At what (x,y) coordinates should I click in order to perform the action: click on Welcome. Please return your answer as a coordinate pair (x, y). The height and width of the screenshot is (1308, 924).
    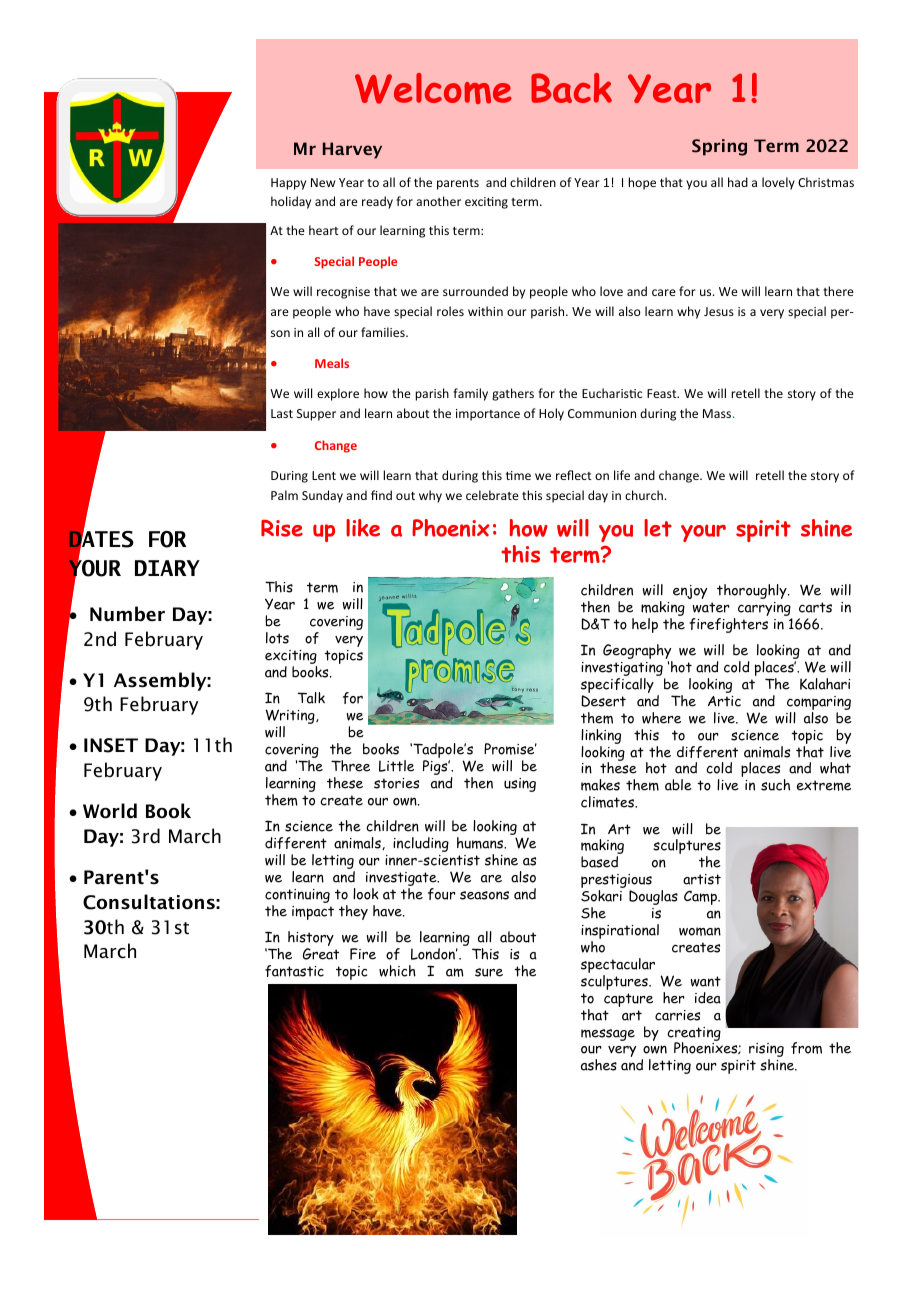
    Looking at the image, I should click on (433, 88).
